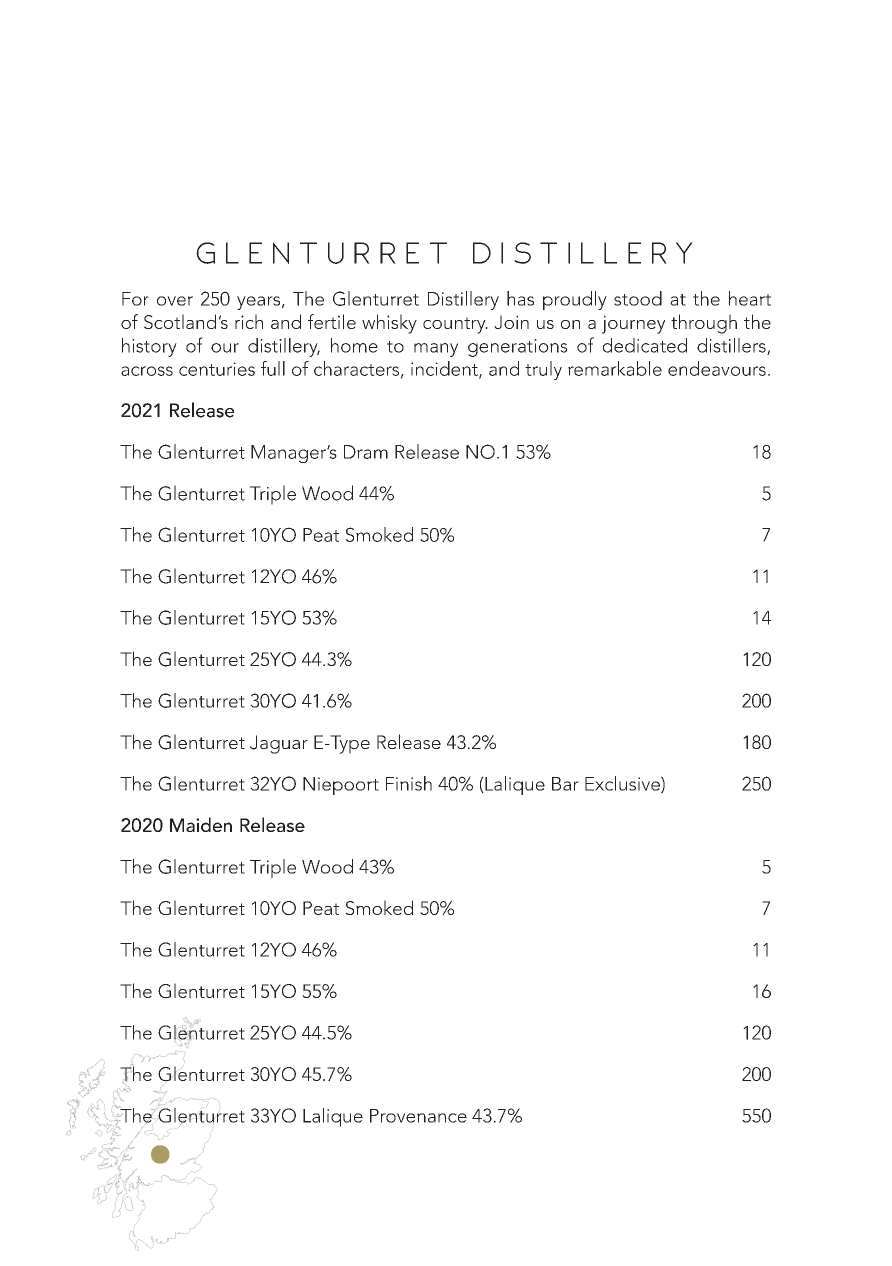 This screenshot has height=1266, width=892. What do you see at coordinates (565, 784) in the screenshot?
I see `Bar` at bounding box center [565, 784].
